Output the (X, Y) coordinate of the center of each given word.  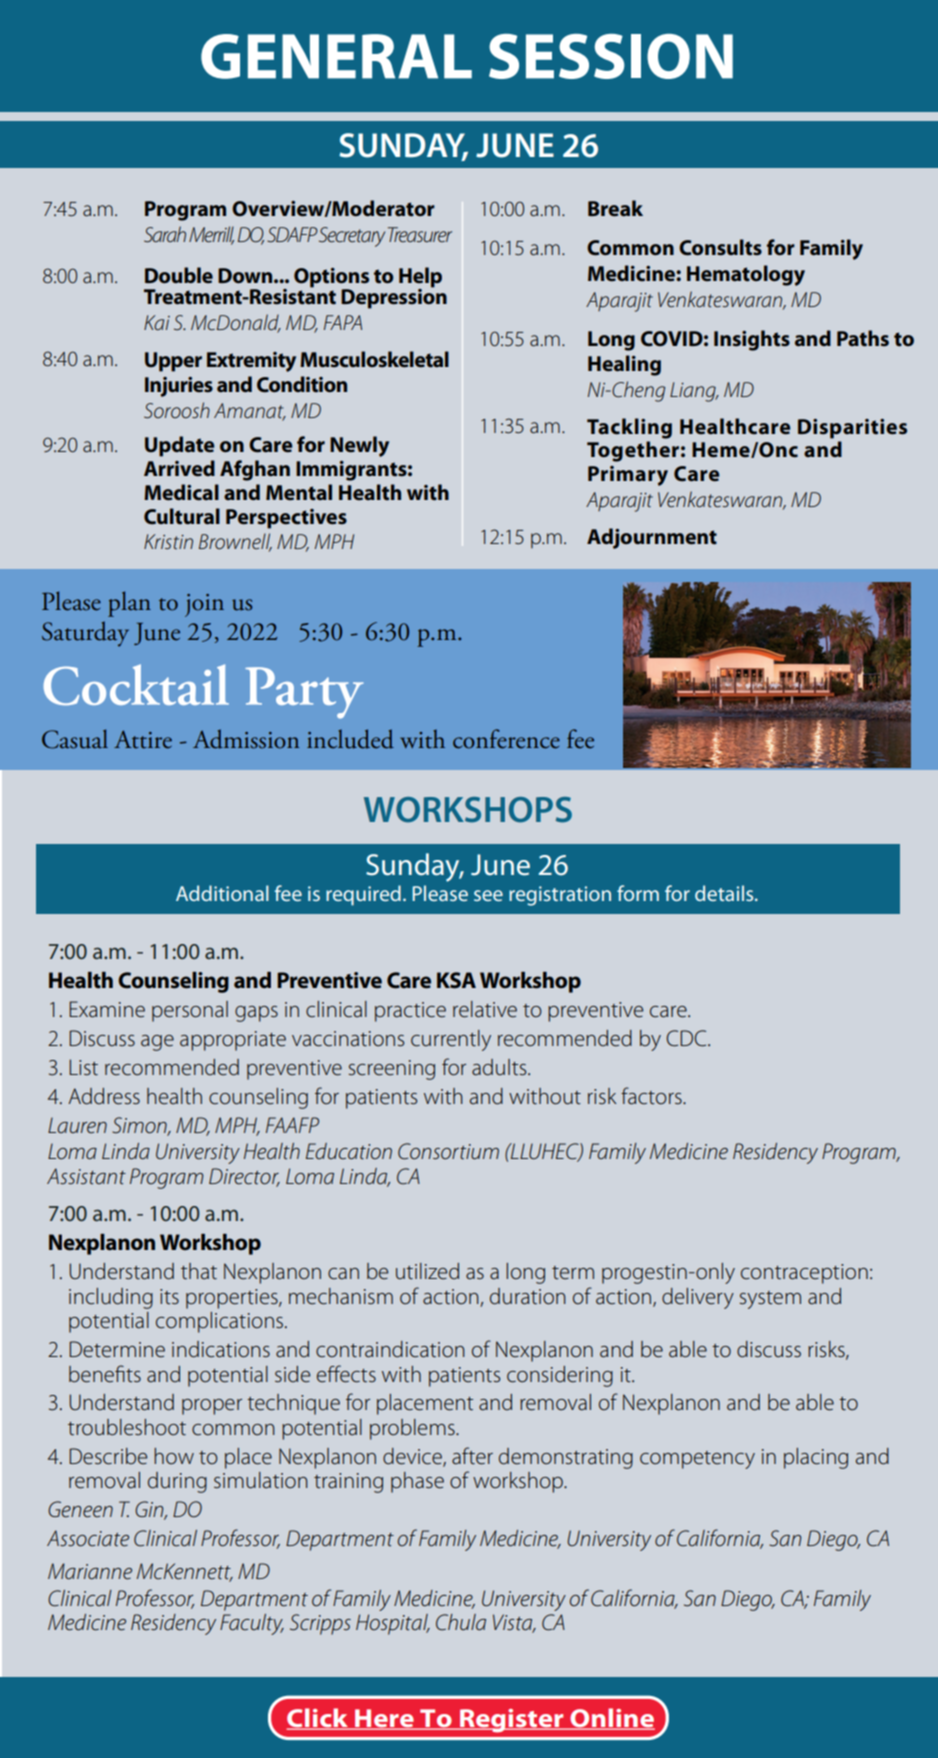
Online (611, 1718)
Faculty (252, 1624)
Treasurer (420, 234)
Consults (720, 247)
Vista (514, 1623)
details (725, 893)
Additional (222, 893)
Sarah (165, 234)
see (488, 895)
